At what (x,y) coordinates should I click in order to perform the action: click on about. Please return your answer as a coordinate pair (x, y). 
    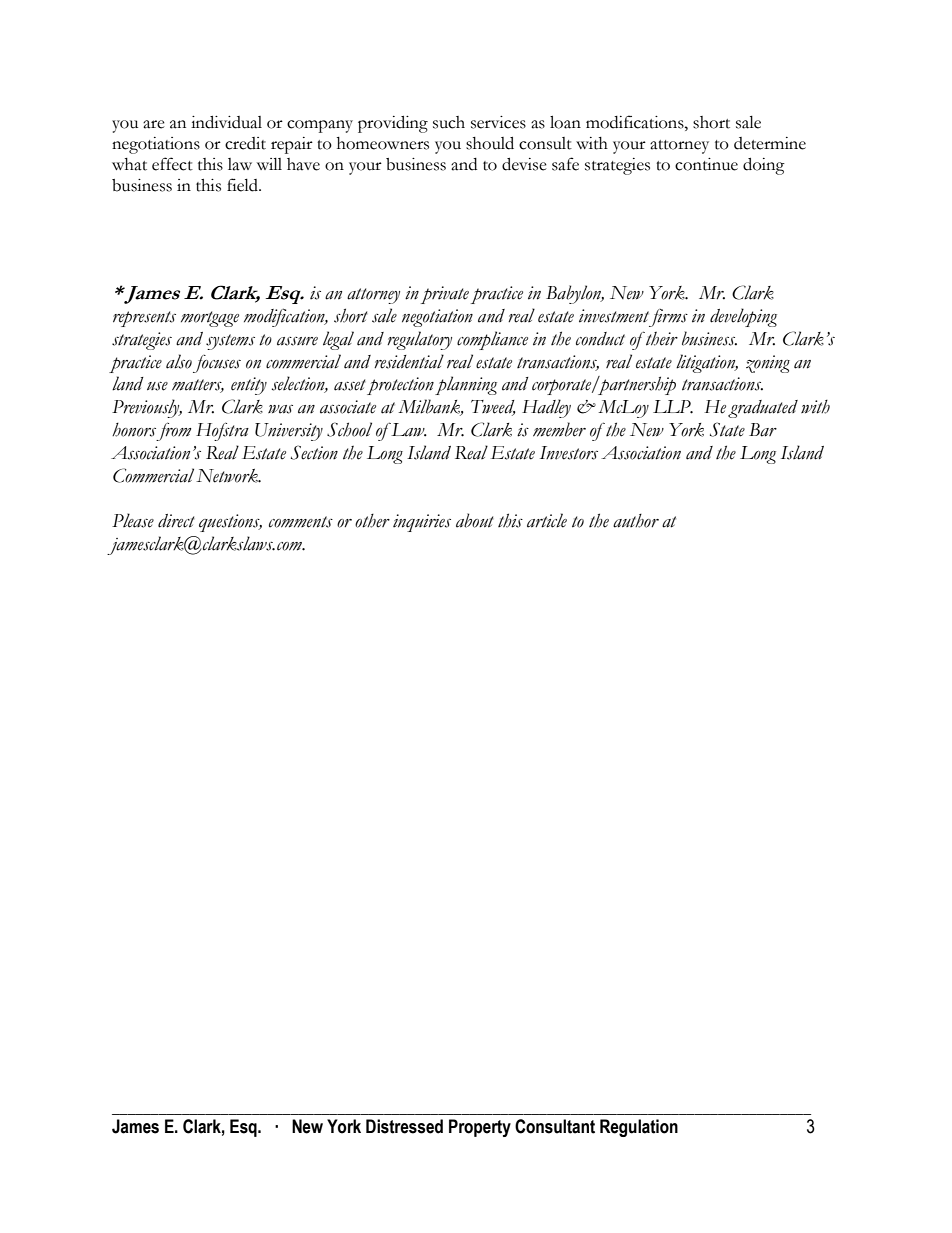
    Looking at the image, I should click on (475, 520).
